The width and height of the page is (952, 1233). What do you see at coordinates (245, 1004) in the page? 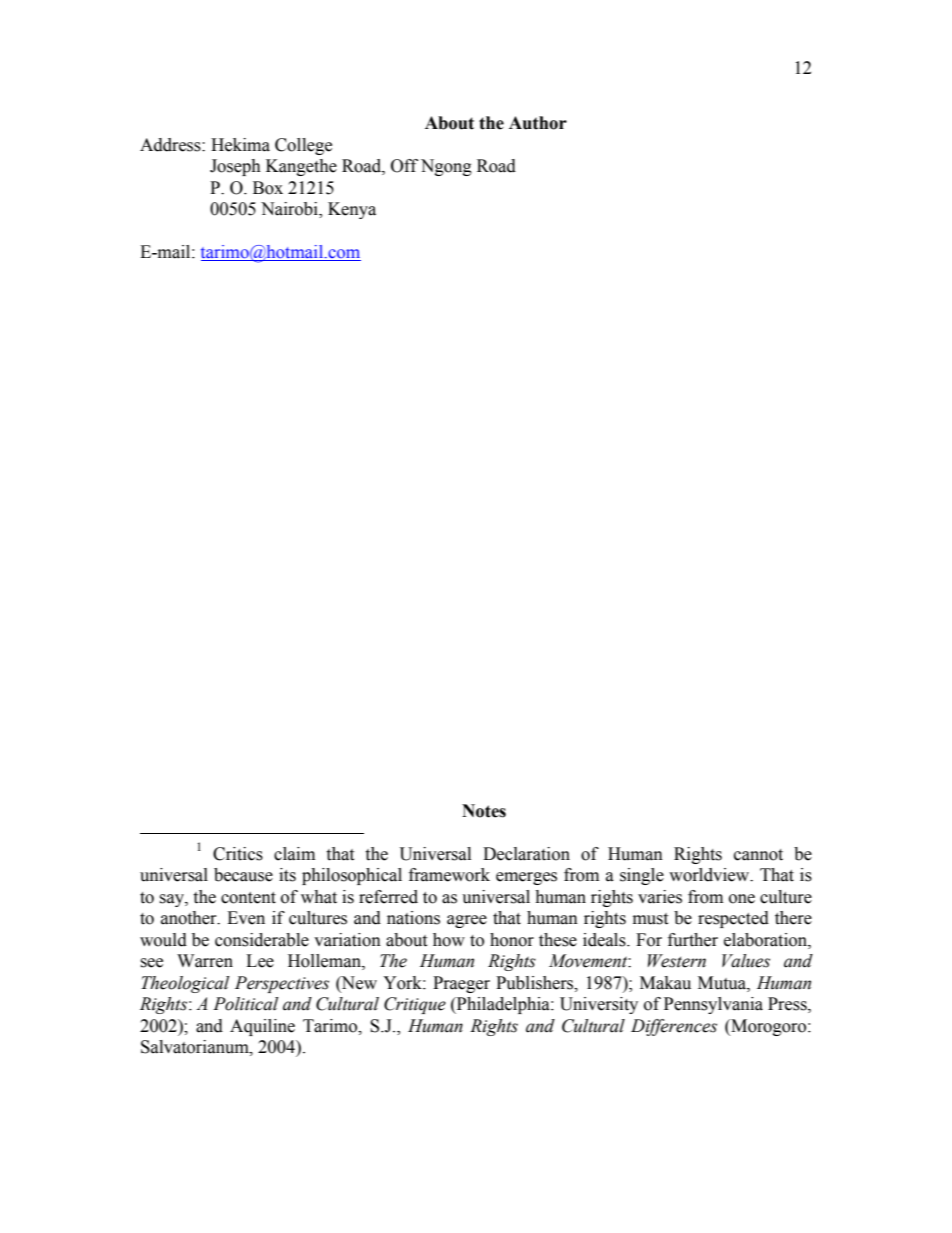
I see `Political` at bounding box center [245, 1004].
